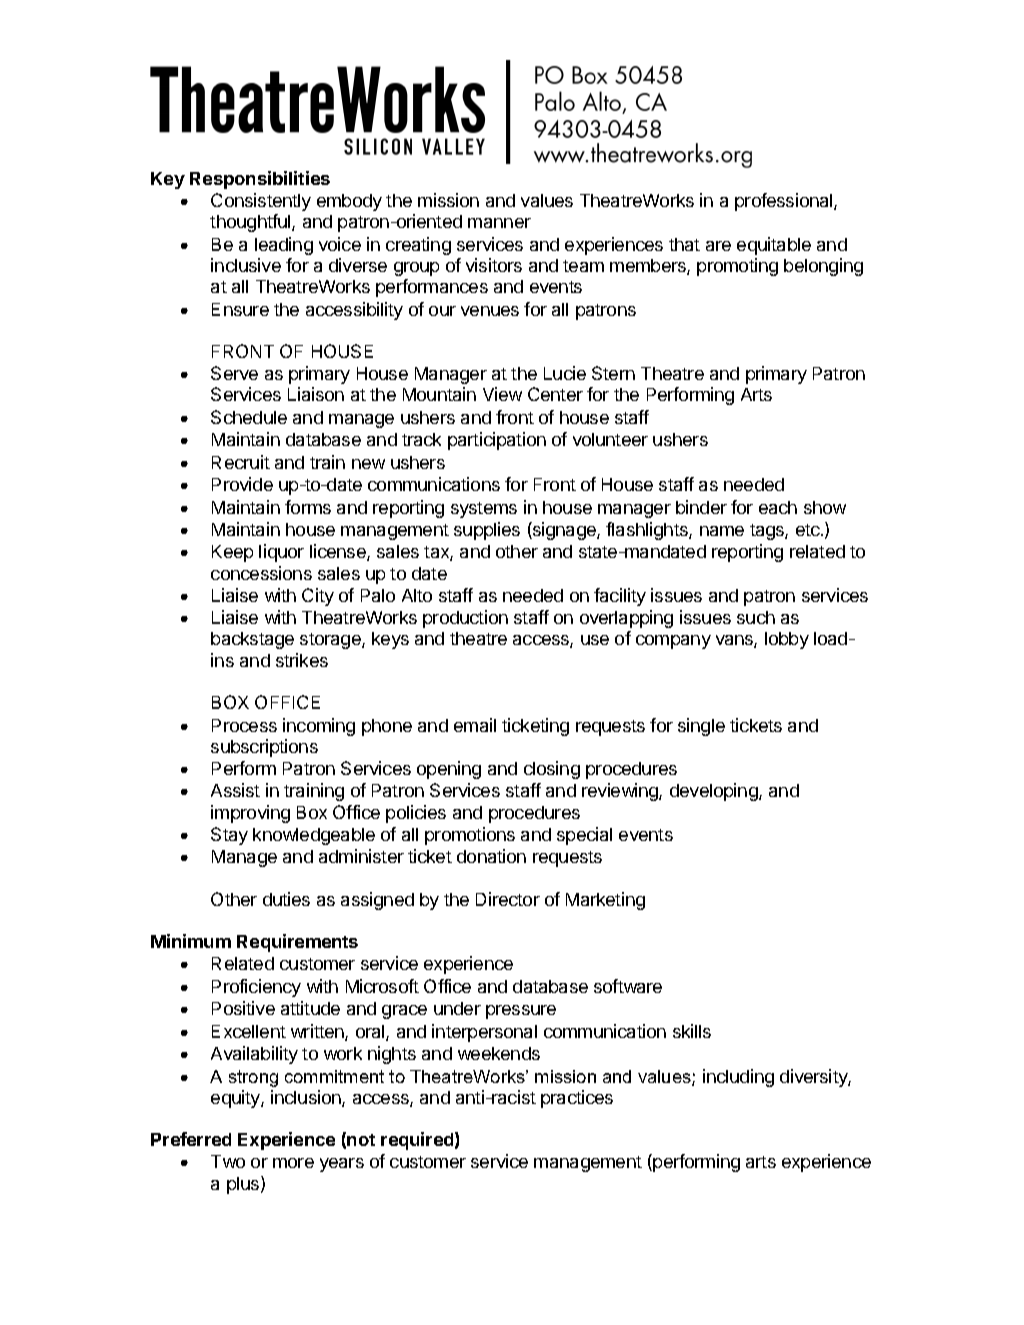  What do you see at coordinates (293, 1163) in the screenshot?
I see `more` at bounding box center [293, 1163].
